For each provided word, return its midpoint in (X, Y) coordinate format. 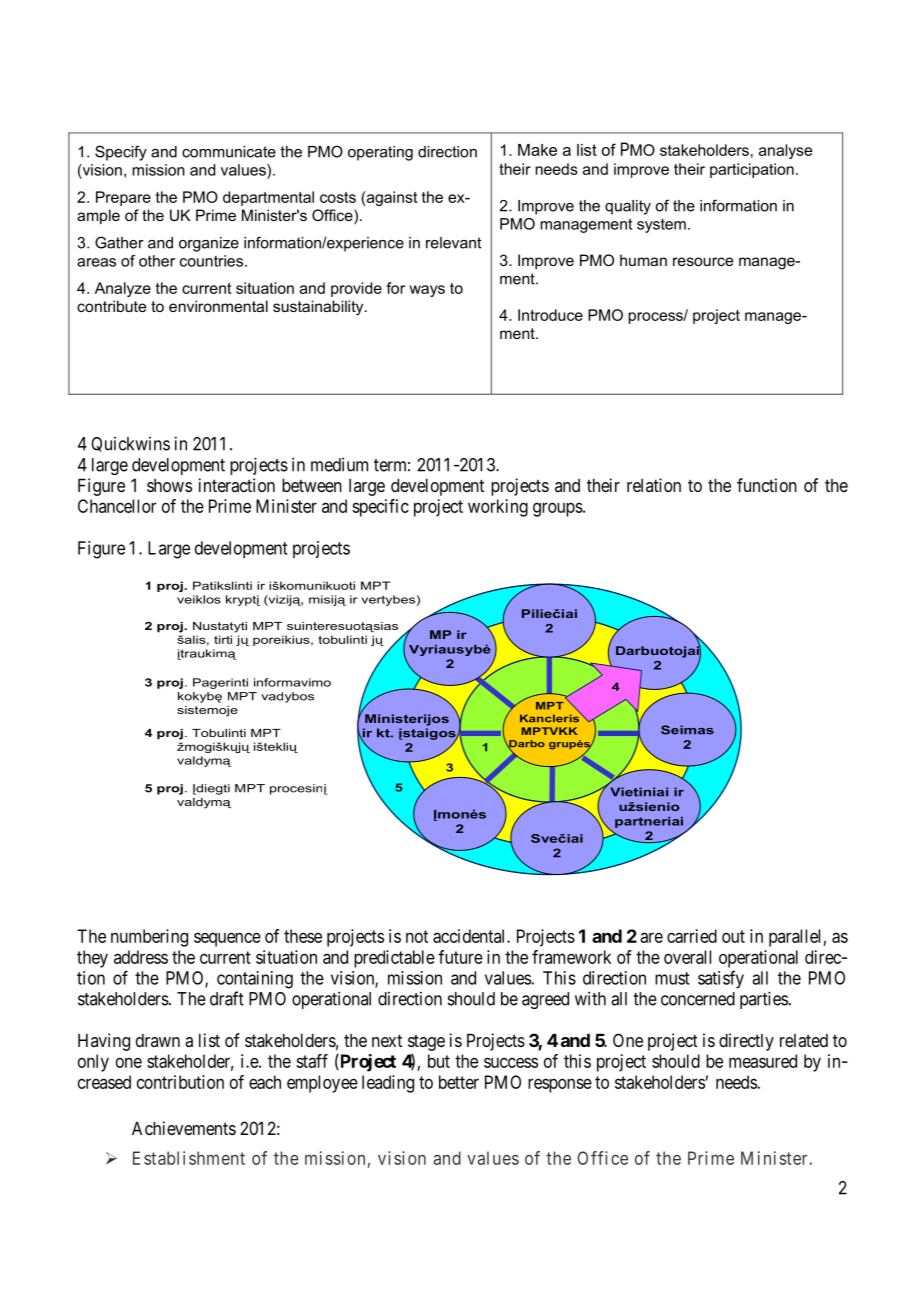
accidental (470, 936)
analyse (785, 151)
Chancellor (117, 506)
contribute (111, 306)
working (498, 508)
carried (692, 936)
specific (380, 508)
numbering (149, 938)
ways (427, 291)
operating (380, 153)
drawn (158, 1040)
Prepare (123, 198)
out (733, 936)
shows (169, 485)
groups (558, 509)
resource (703, 261)
